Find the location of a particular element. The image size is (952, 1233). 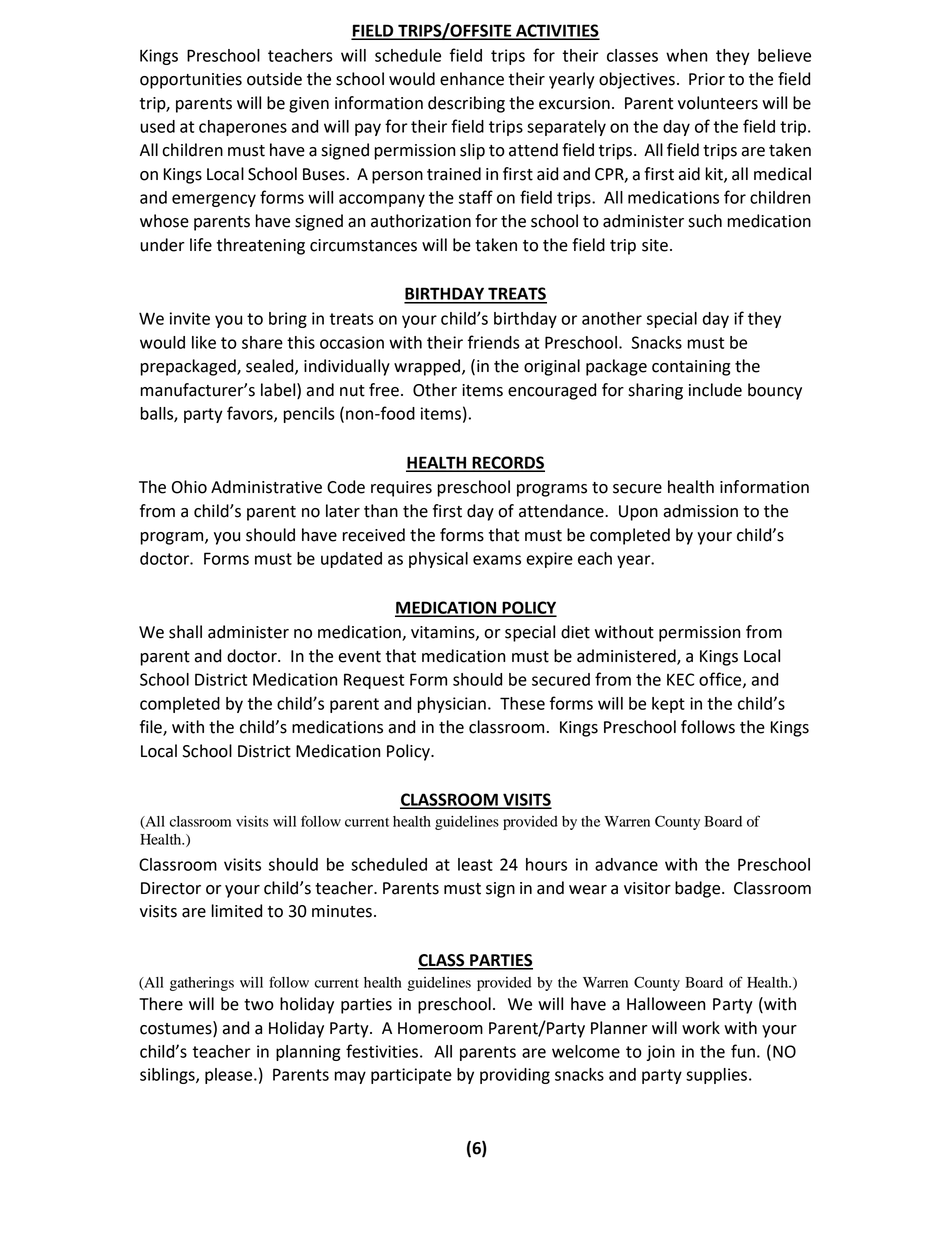

work is located at coordinates (701, 1028).
